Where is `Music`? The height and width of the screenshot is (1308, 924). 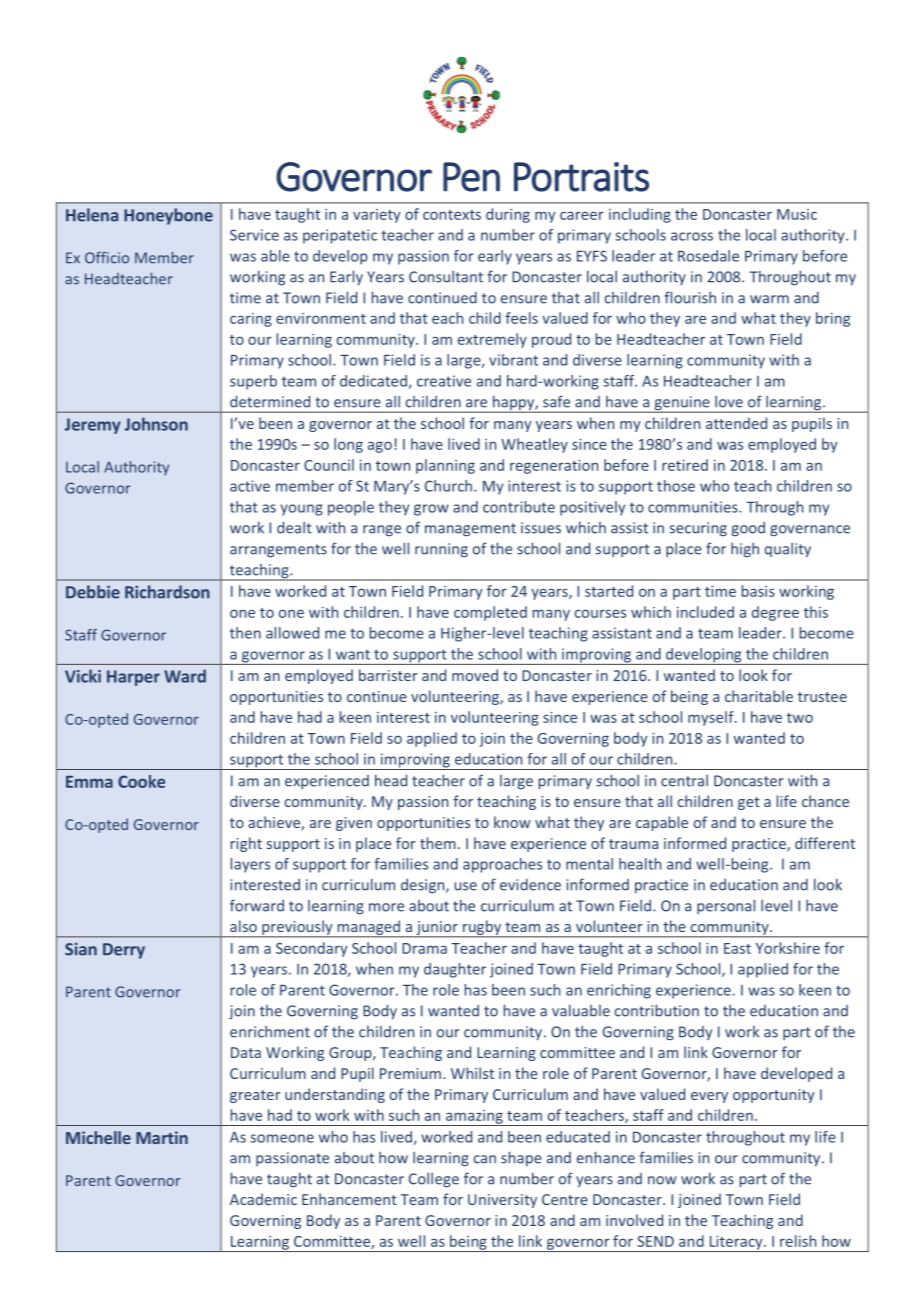
Music is located at coordinates (797, 214).
